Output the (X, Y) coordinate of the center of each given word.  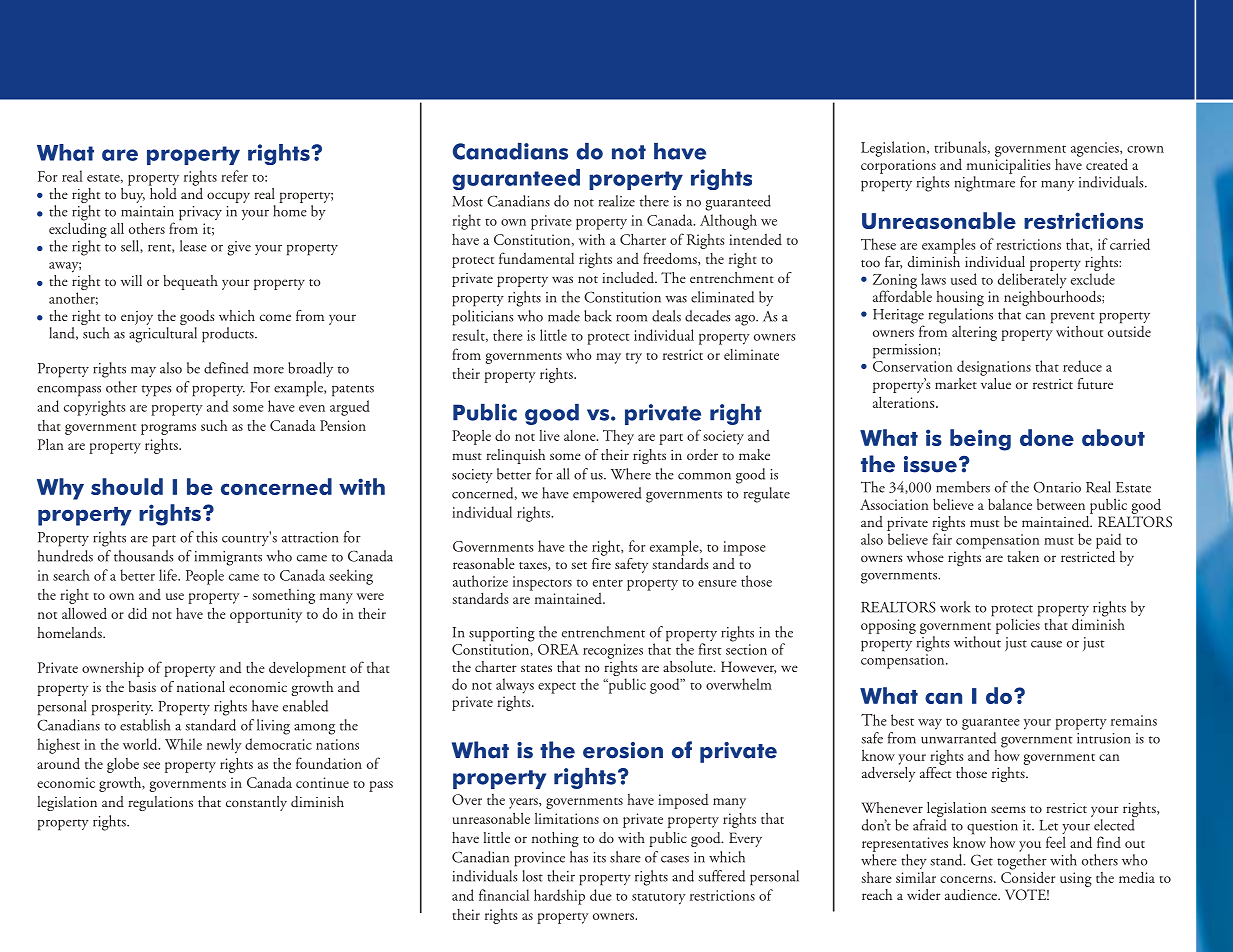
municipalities (1009, 165)
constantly (256, 803)
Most (467, 201)
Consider (1028, 876)
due (601, 895)
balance (1010, 504)
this (206, 537)
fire (601, 562)
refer (234, 176)
